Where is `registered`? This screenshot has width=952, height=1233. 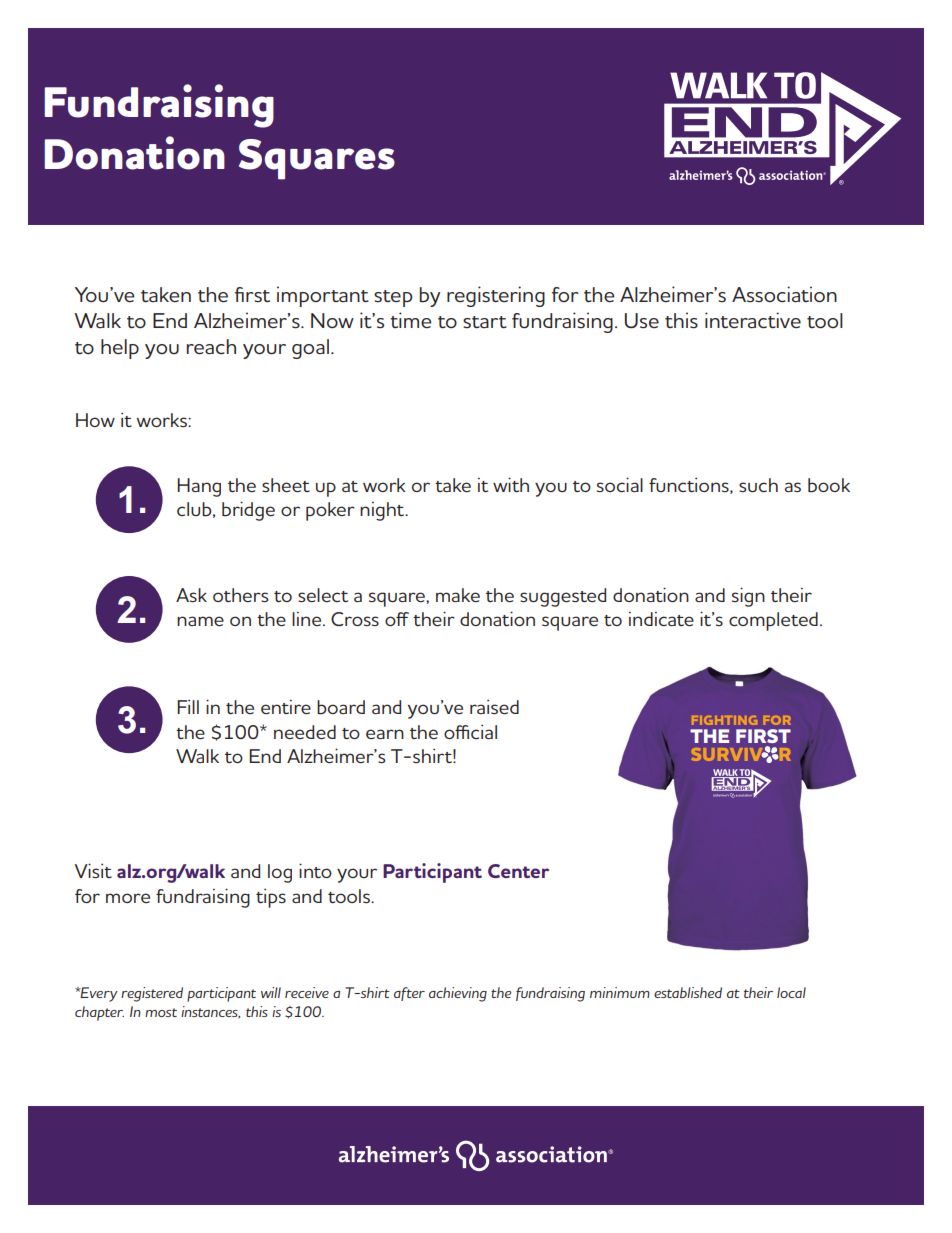 registered is located at coordinates (152, 994).
